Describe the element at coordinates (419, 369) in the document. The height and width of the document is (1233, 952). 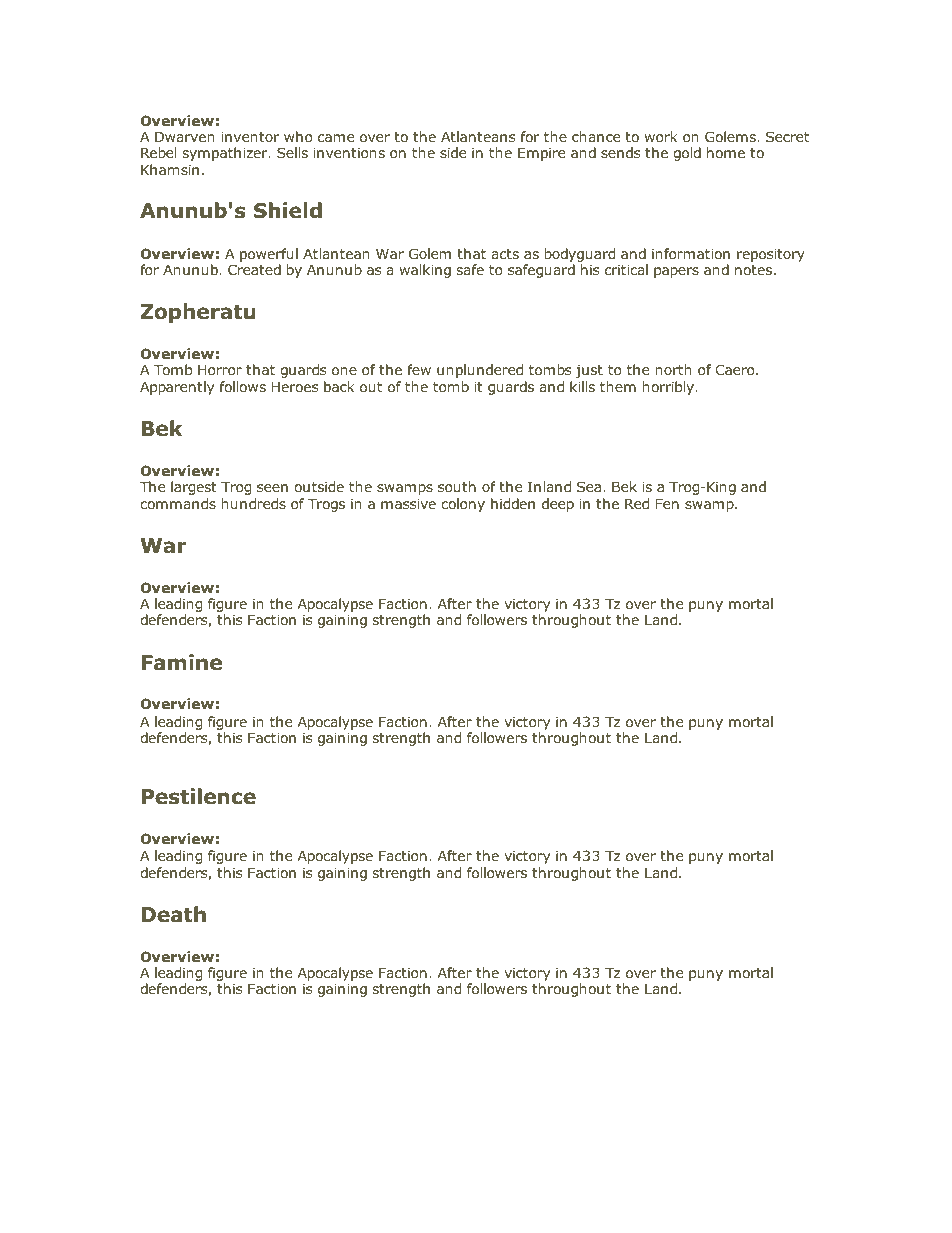
I see `few` at that location.
